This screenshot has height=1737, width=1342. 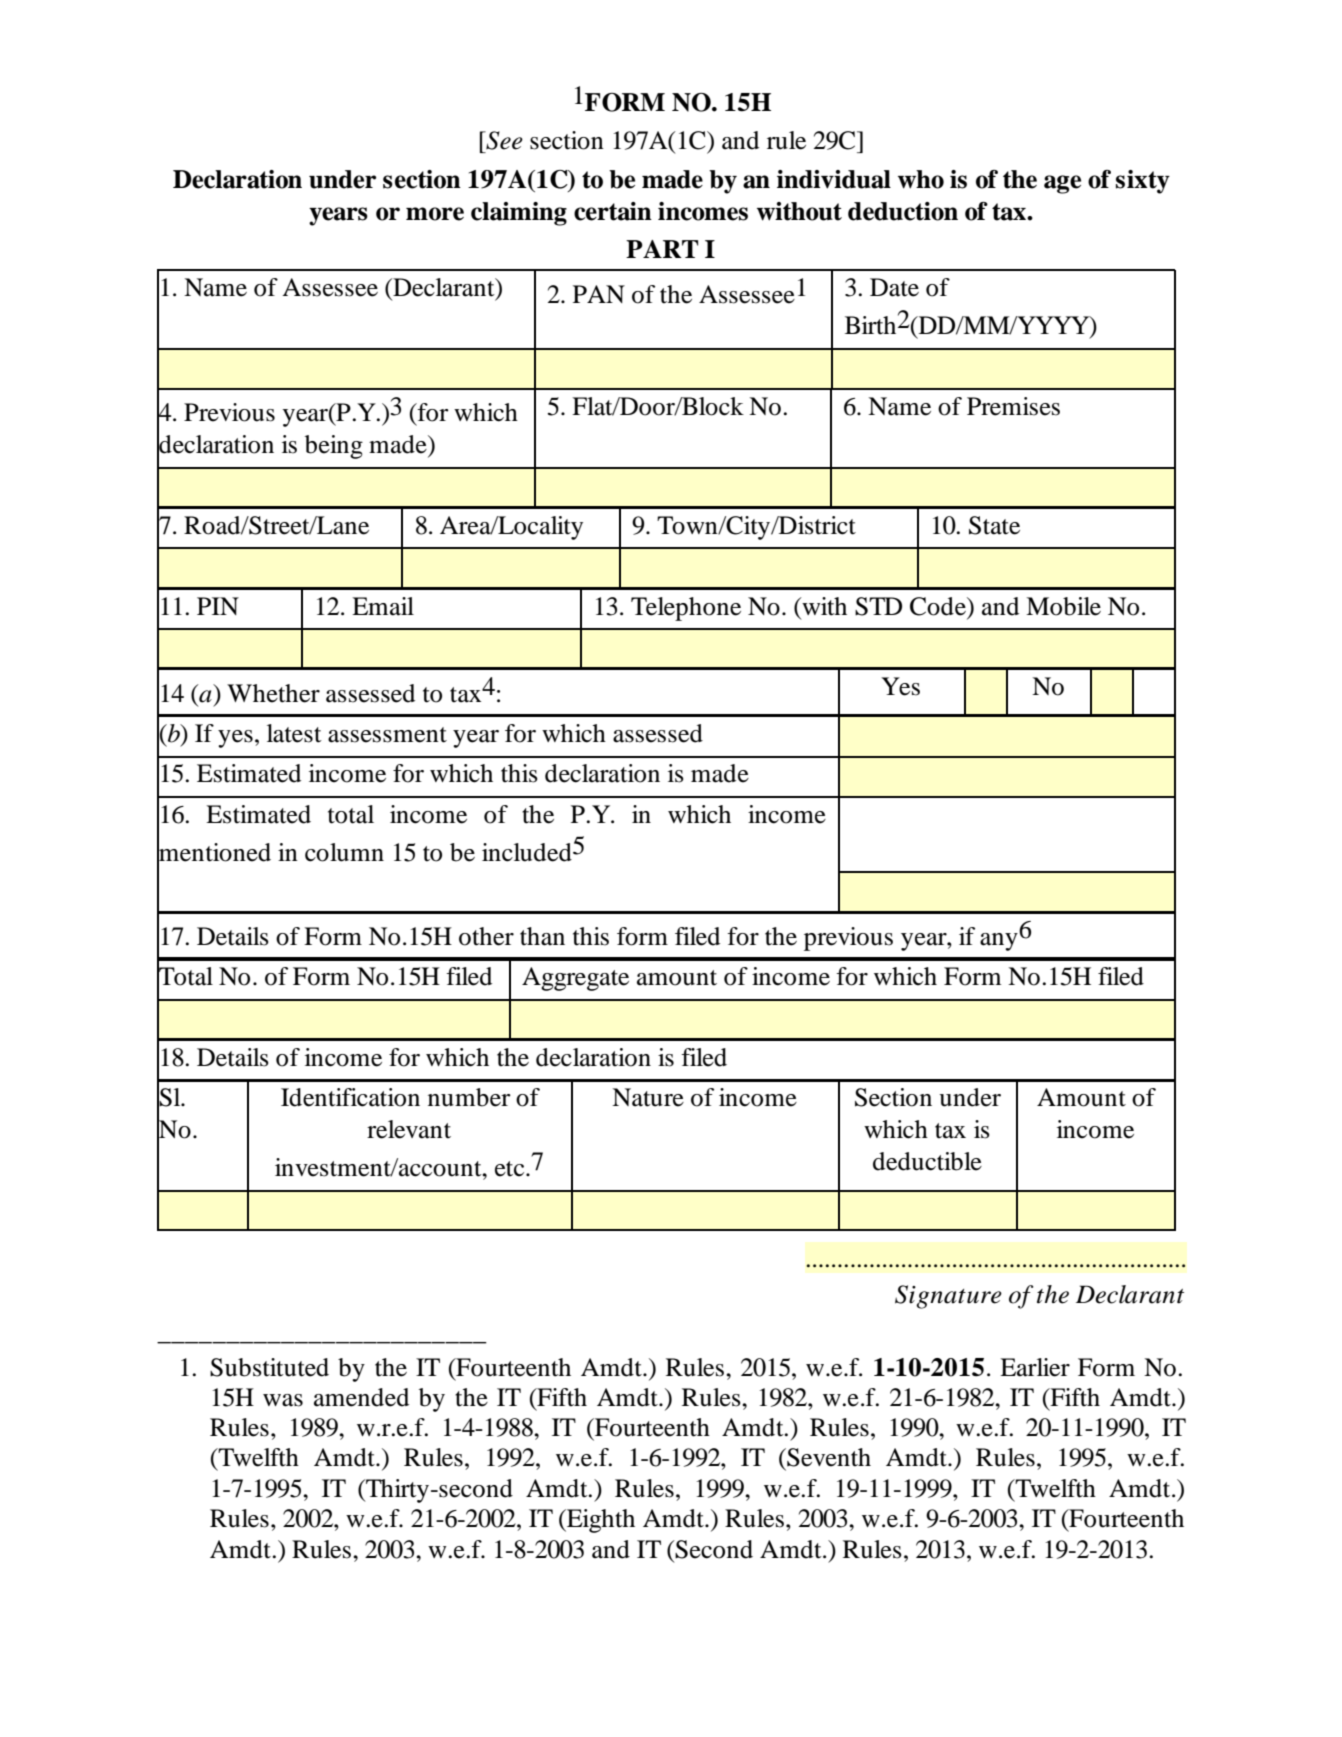 I want to click on Aggregate, so click(x=575, y=979).
